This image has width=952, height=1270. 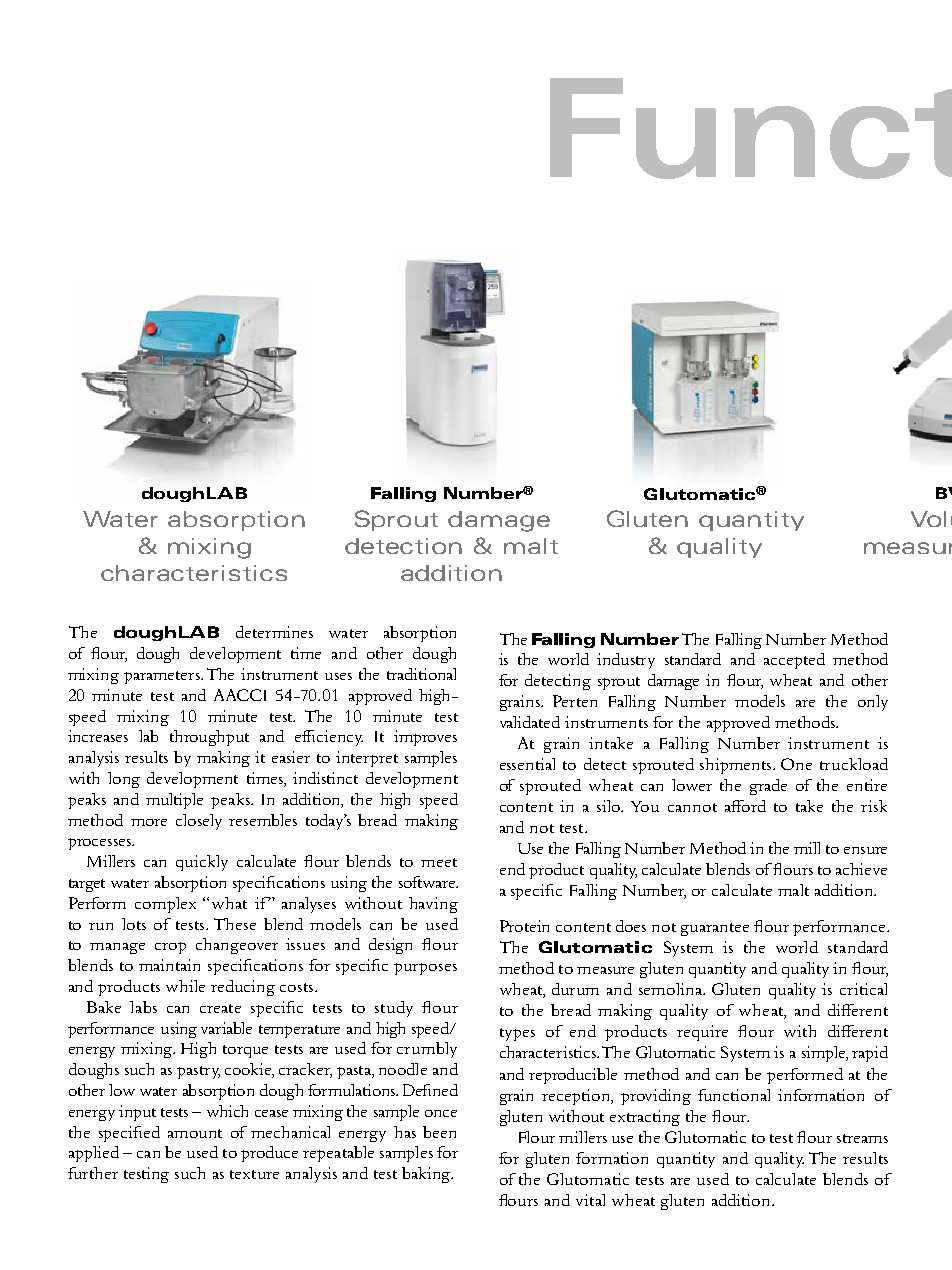 What do you see at coordinates (425, 969) in the image?
I see `purposes` at bounding box center [425, 969].
